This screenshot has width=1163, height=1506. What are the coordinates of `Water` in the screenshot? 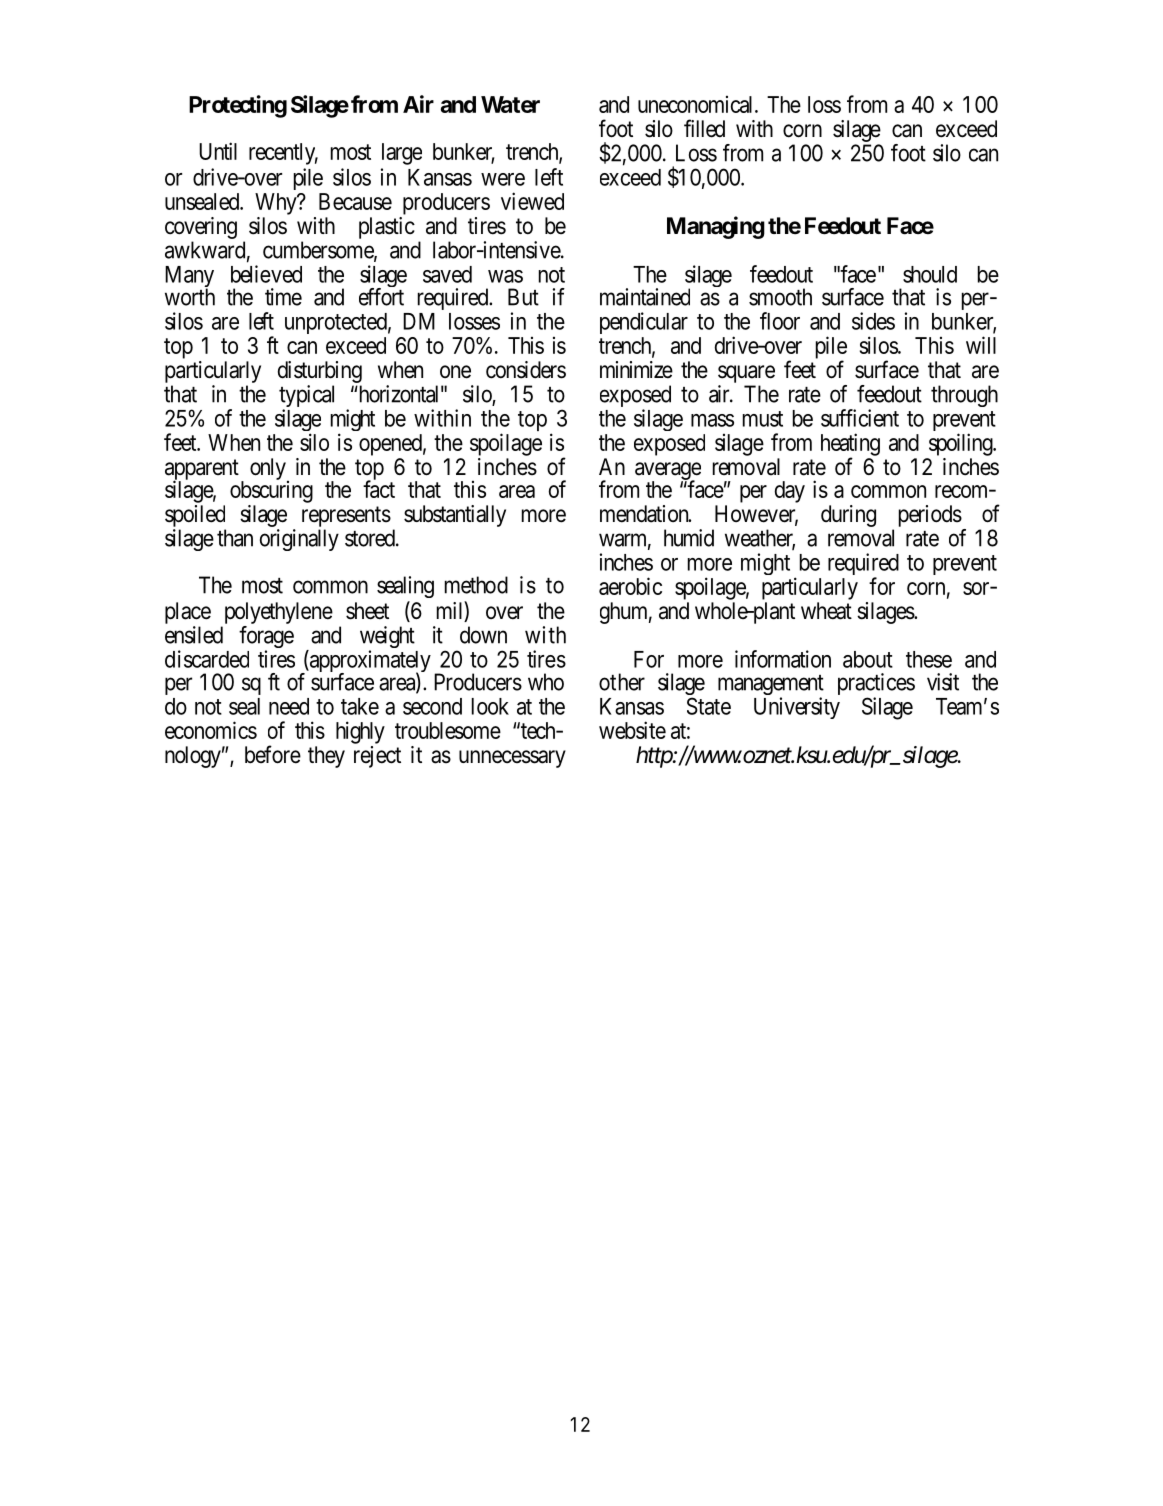 It's located at (510, 104).
